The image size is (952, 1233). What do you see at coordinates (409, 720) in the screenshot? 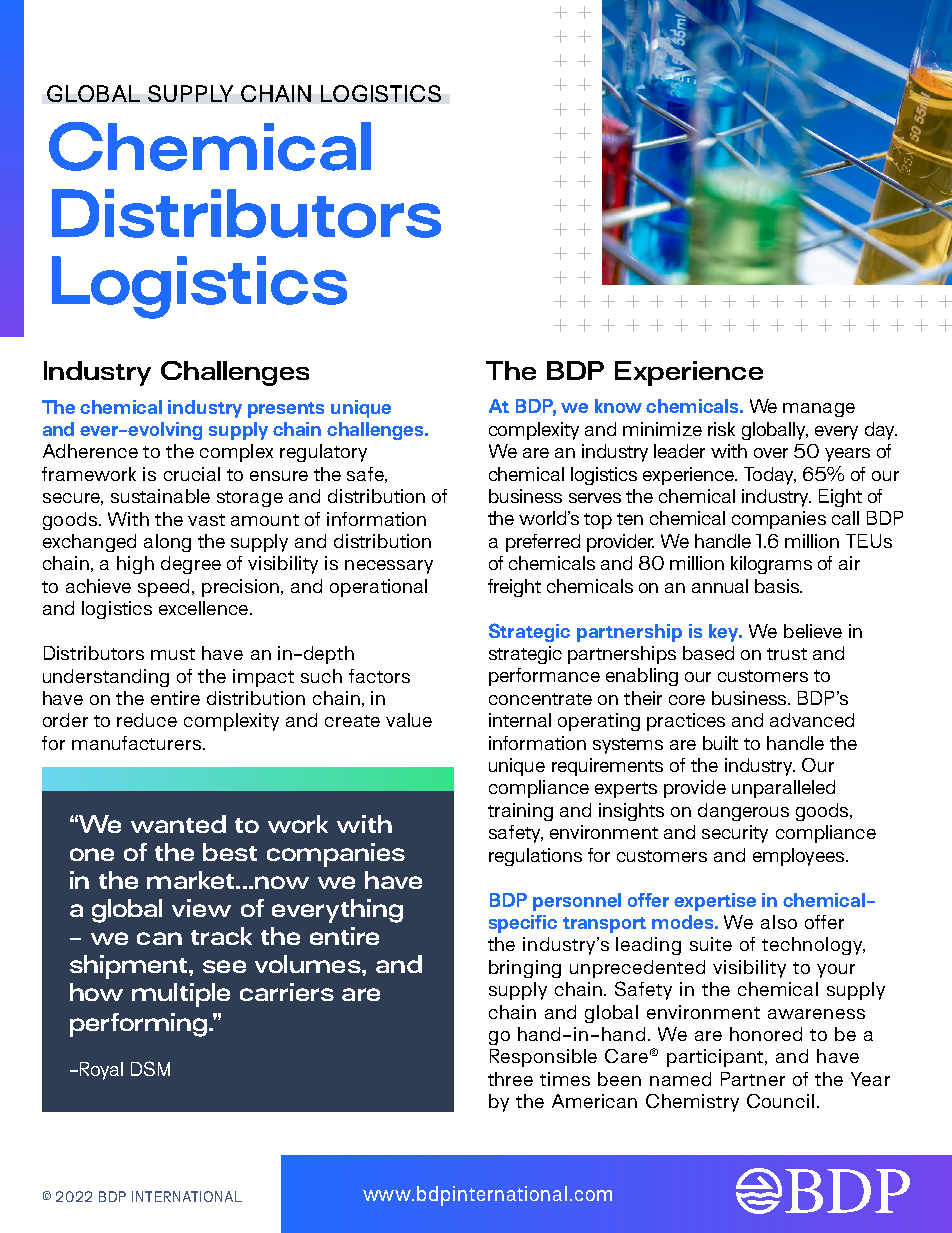
I see `value` at bounding box center [409, 720].
